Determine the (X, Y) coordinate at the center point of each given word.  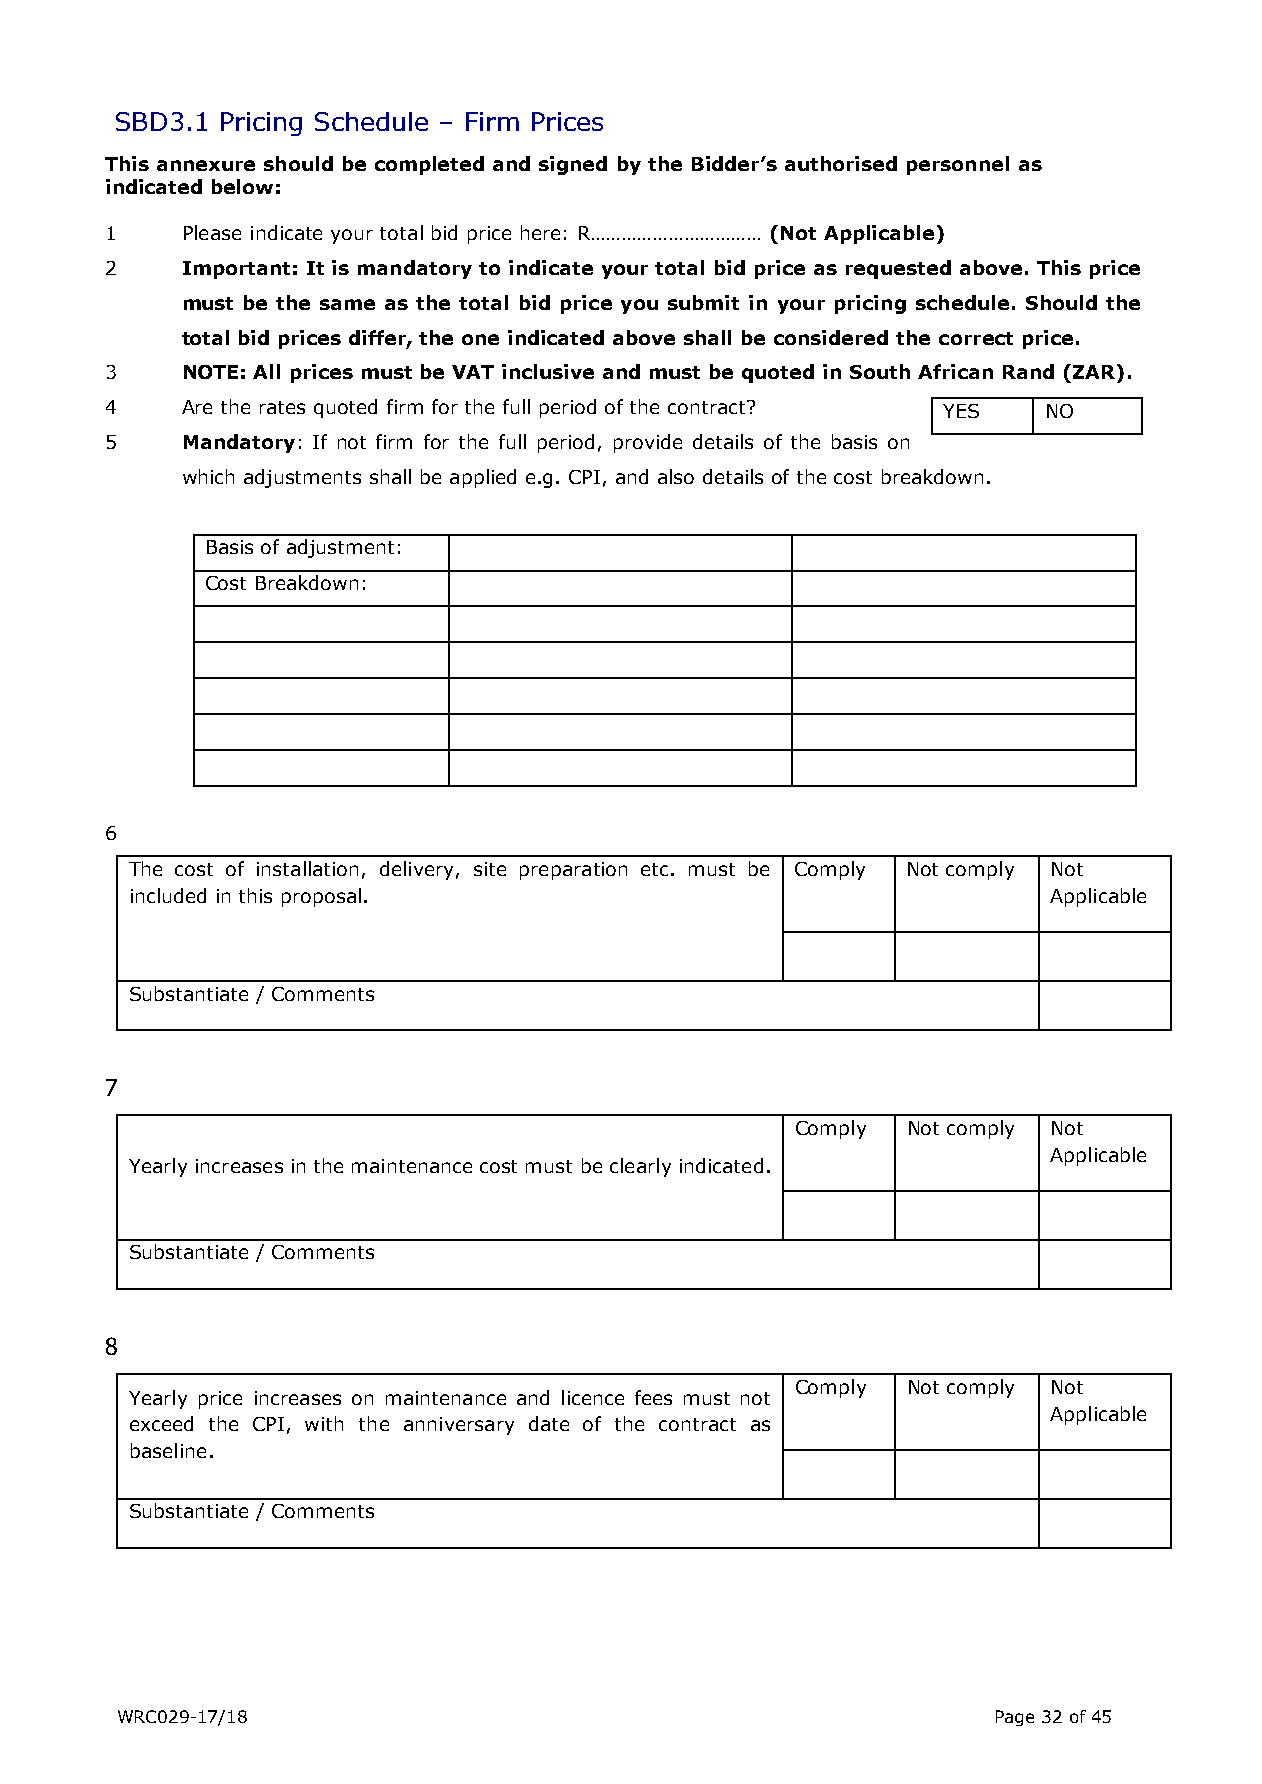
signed (573, 165)
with (324, 1423)
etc (654, 869)
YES (961, 411)
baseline (168, 1450)
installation (307, 868)
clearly (640, 1167)
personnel (958, 165)
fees (653, 1397)
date (549, 1423)
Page (1015, 1718)
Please (212, 232)
